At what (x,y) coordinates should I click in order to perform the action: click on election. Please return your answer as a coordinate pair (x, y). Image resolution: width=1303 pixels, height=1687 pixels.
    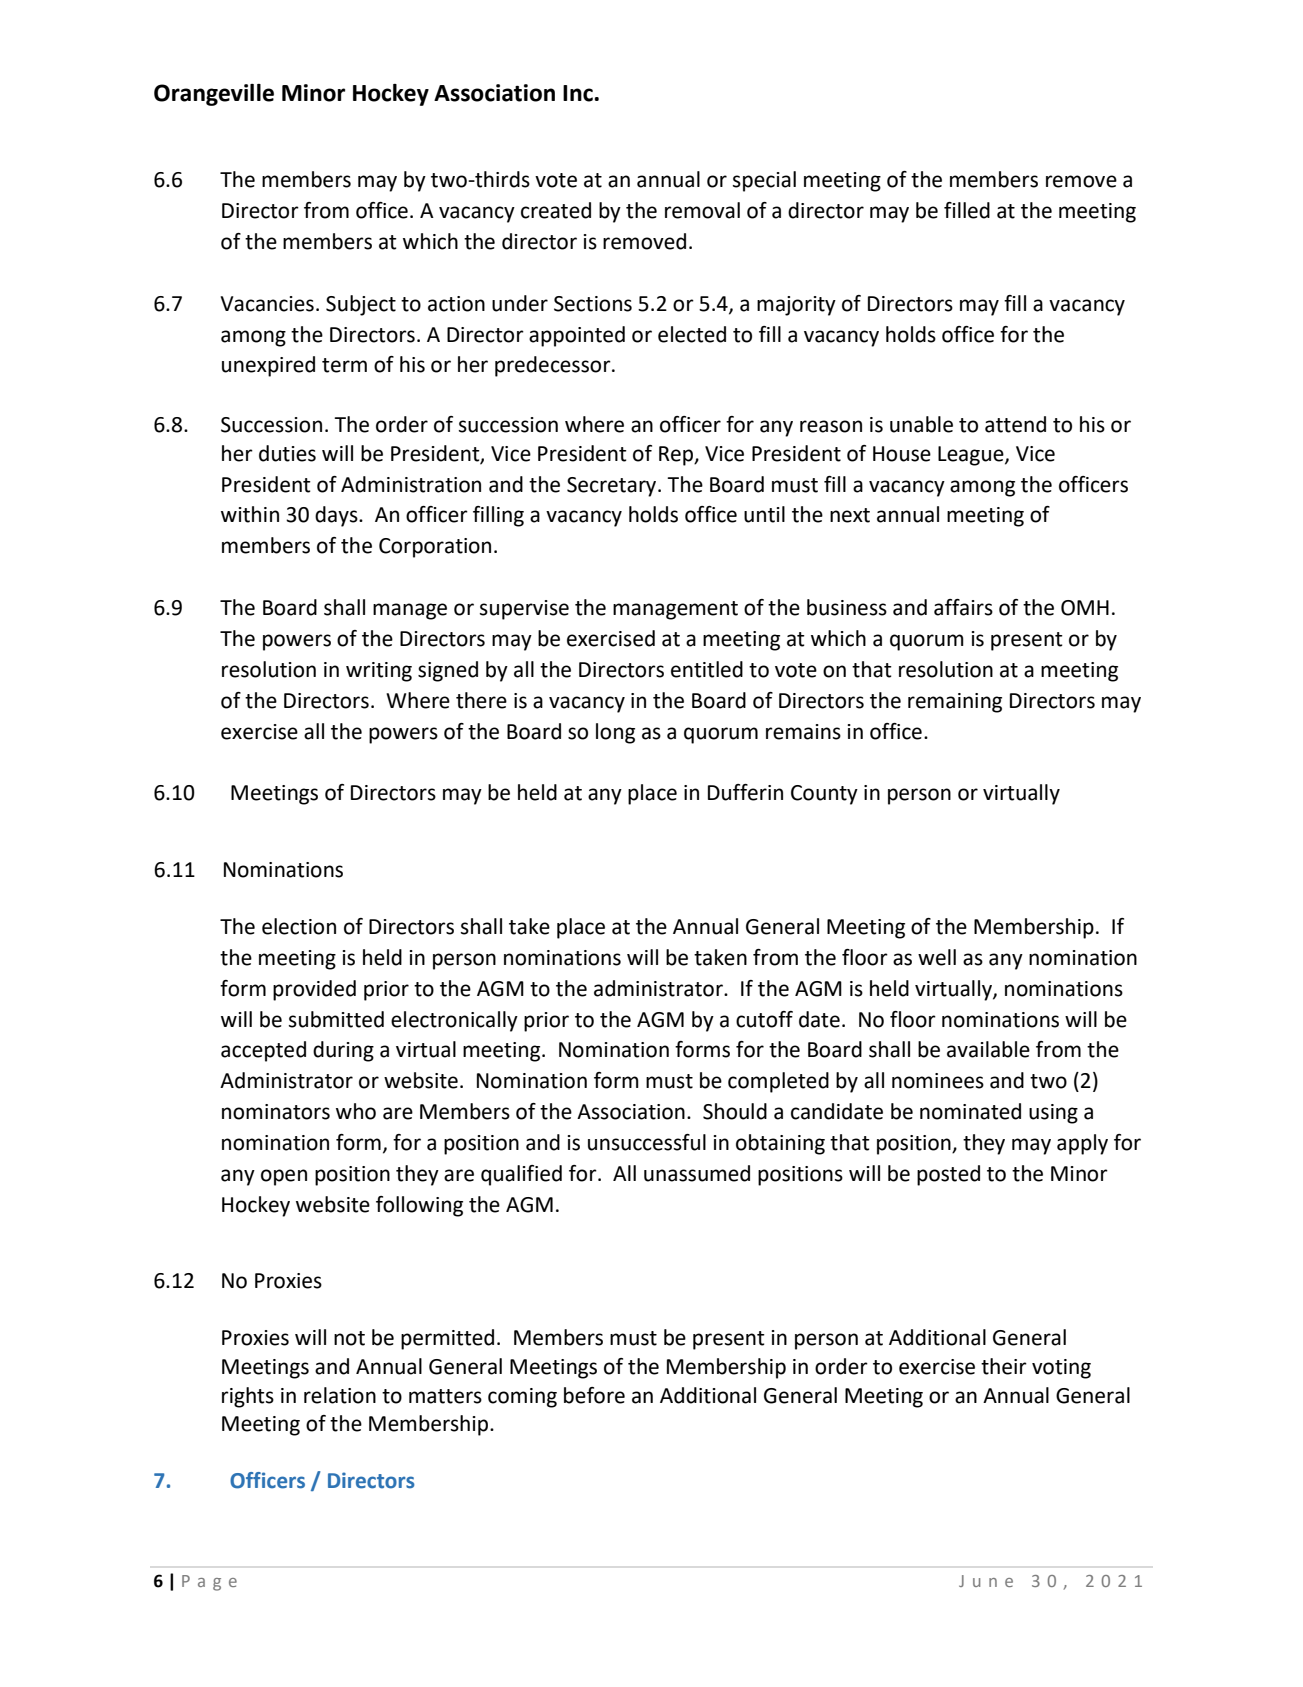
    Looking at the image, I should click on (299, 926).
